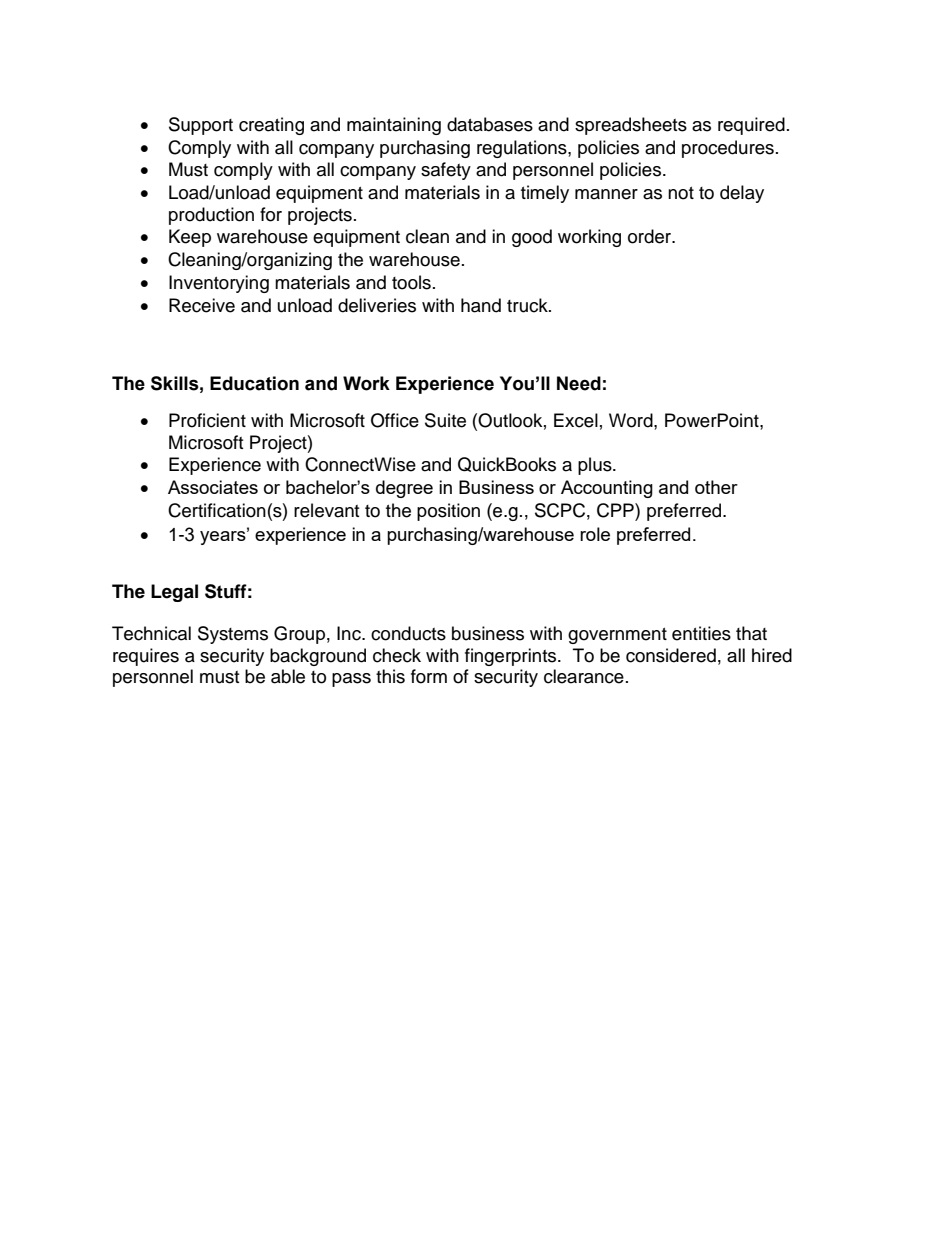 Image resolution: width=952 pixels, height=1233 pixels. Describe the element at coordinates (728, 149) in the screenshot. I see `procedures` at that location.
